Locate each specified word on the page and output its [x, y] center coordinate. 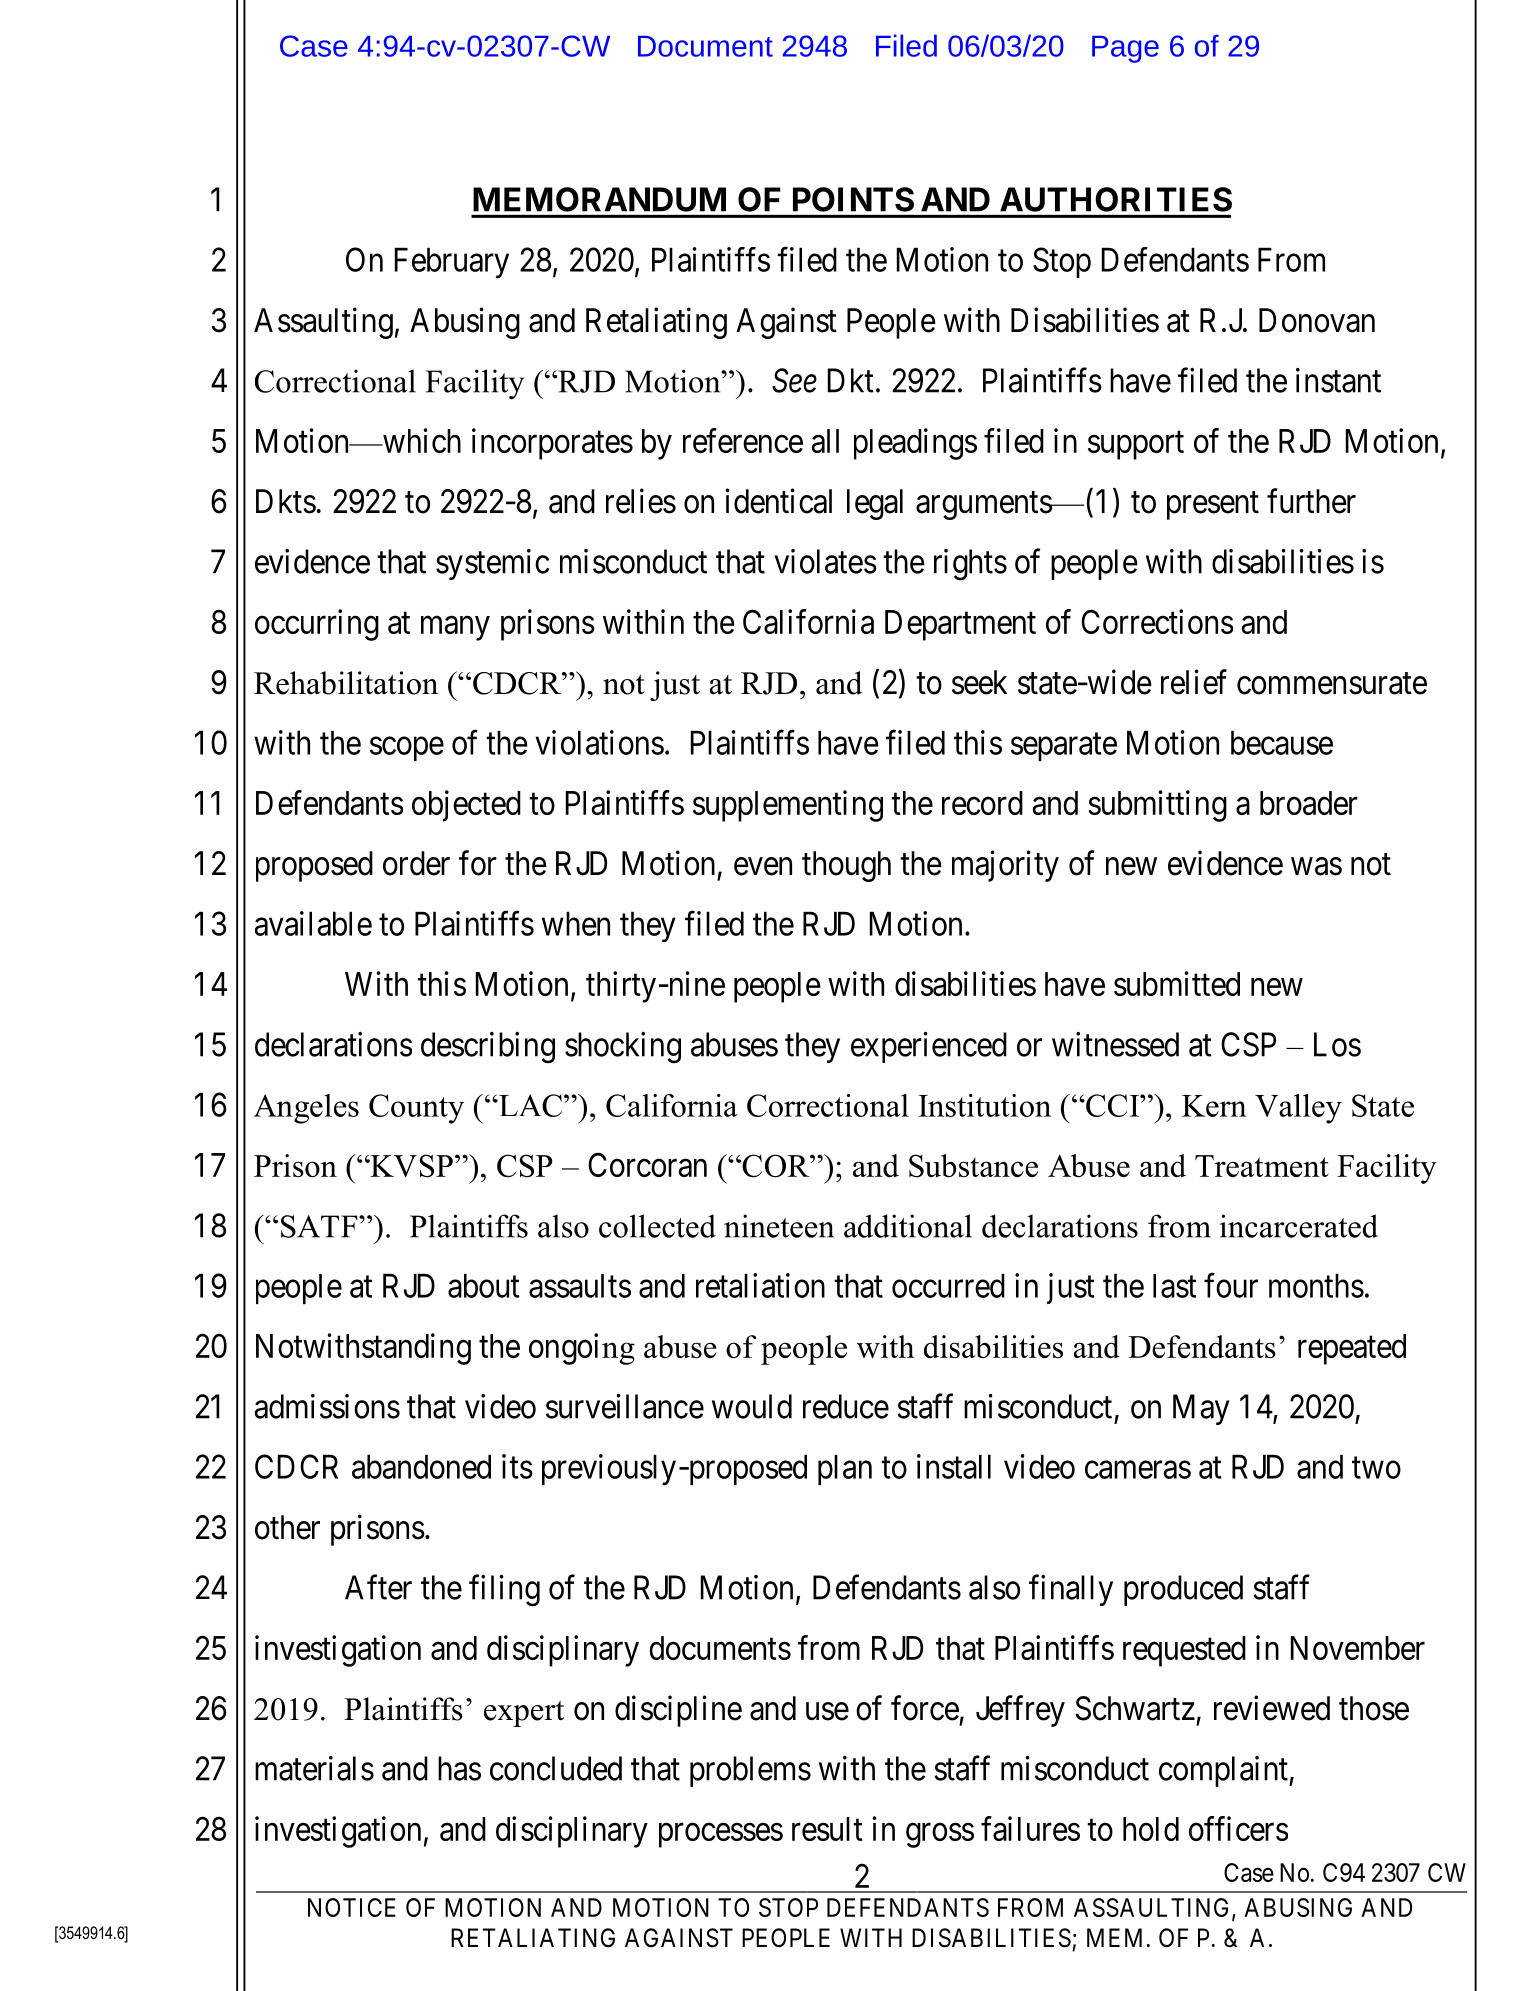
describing [488, 1048]
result [827, 1829]
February [451, 263]
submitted [1177, 983]
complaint [1224, 1771]
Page [1125, 49]
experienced [929, 1047]
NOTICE [352, 1907]
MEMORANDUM [599, 199]
